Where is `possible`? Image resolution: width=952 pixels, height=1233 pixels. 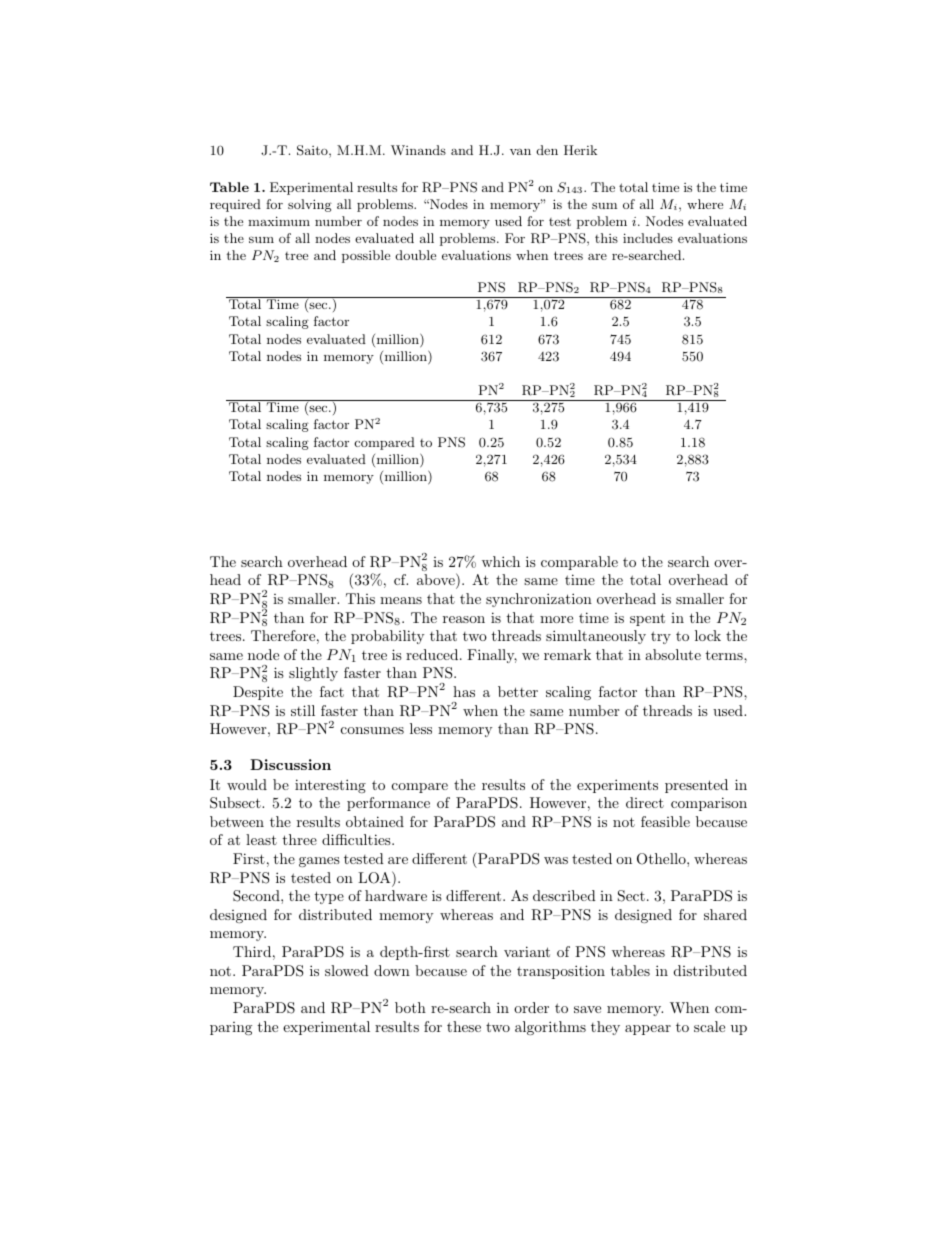
possible is located at coordinates (366, 256).
